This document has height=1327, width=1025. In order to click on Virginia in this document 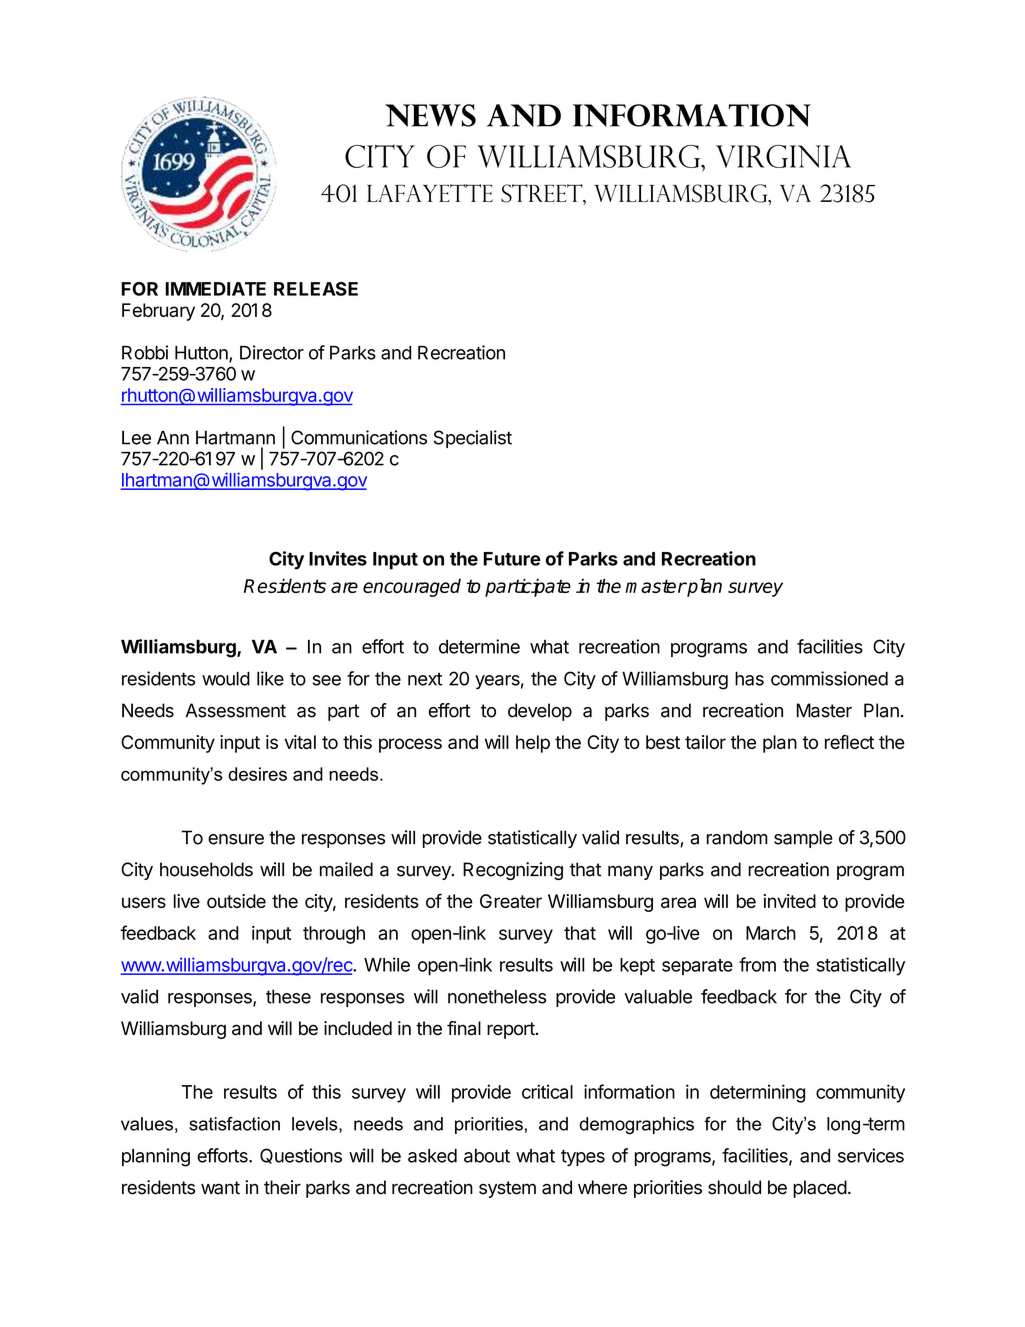, I will do `click(783, 156)`.
